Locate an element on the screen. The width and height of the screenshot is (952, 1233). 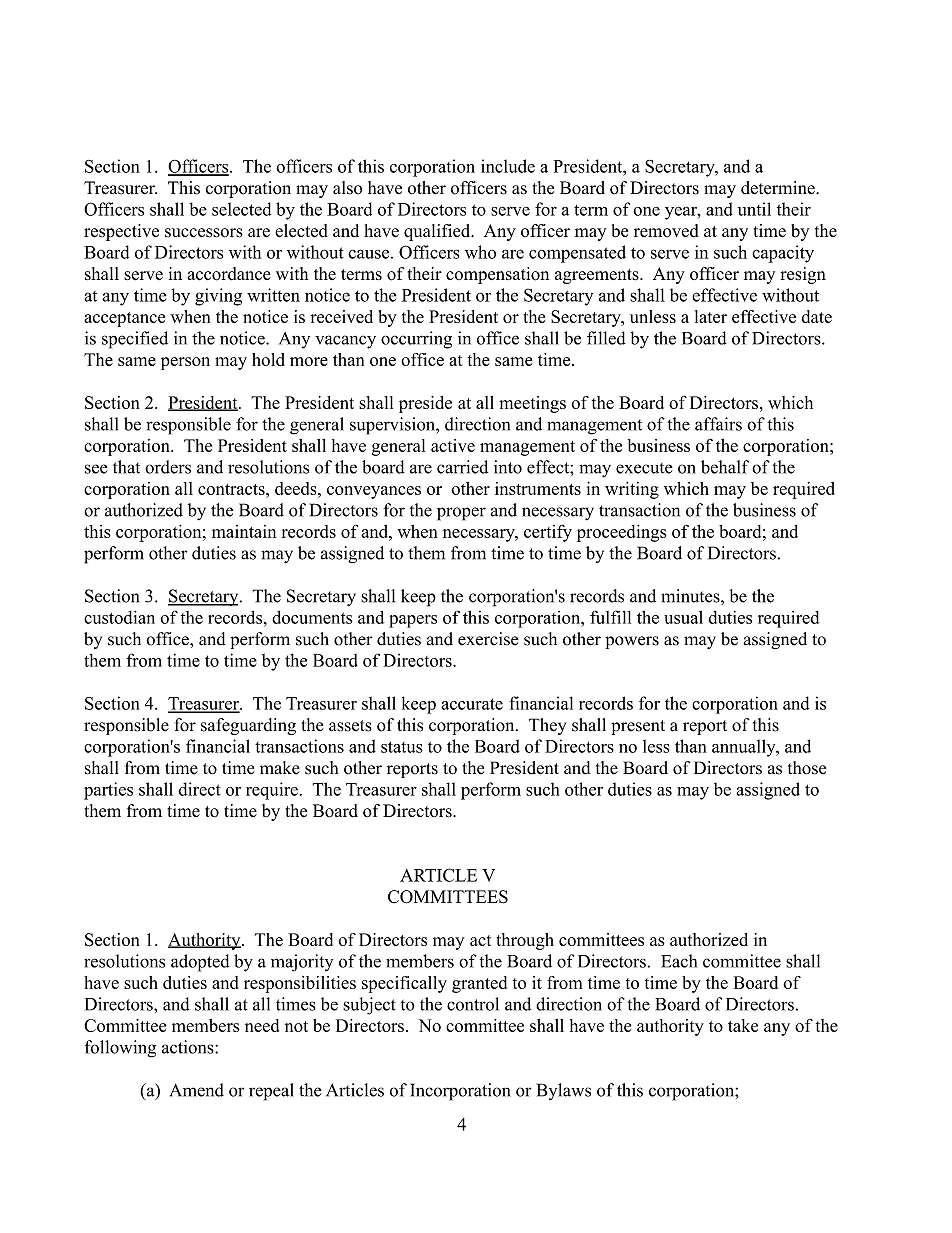
usual is located at coordinates (683, 617).
